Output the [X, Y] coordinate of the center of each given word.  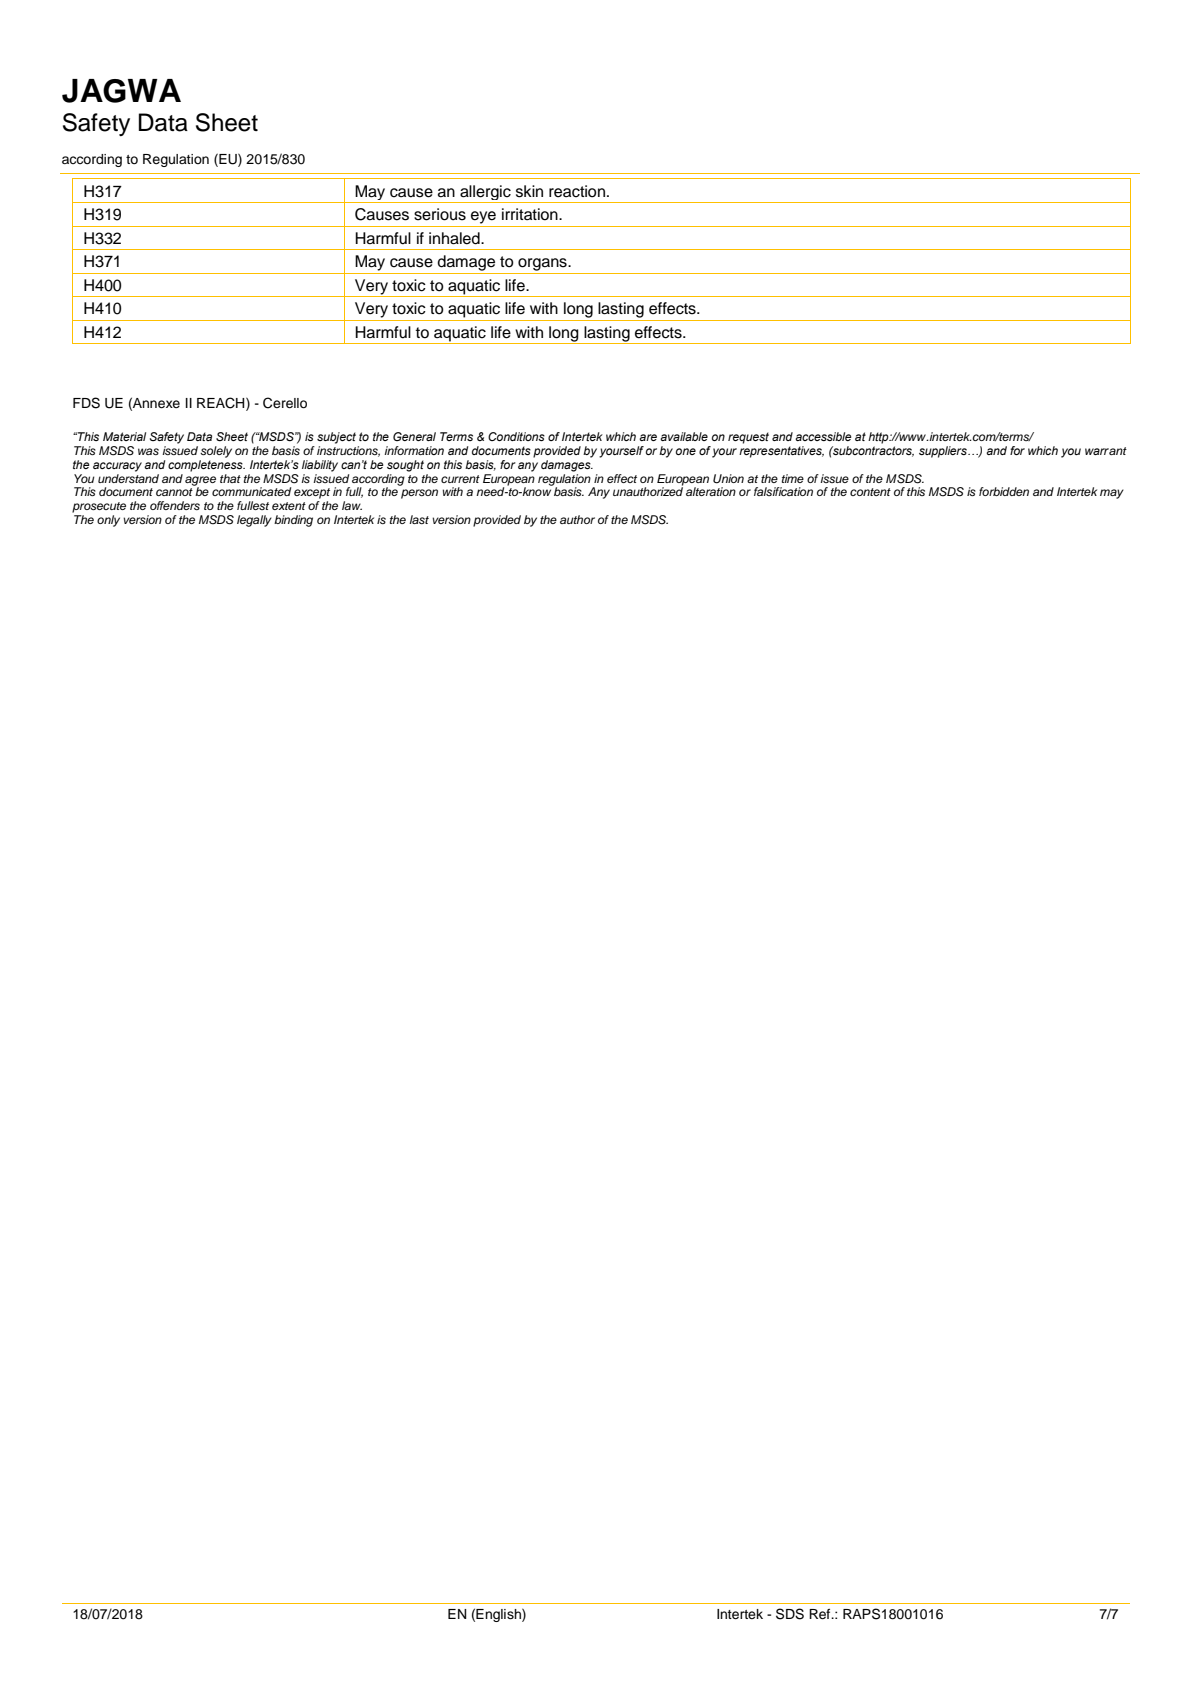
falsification [783, 491]
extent [289, 506]
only [108, 521]
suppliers [944, 452]
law [352, 505]
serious [440, 214]
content [870, 492]
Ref [821, 1614]
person [419, 494]
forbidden [1004, 491]
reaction [577, 191]
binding [293, 521]
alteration [711, 491]
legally [254, 521]
